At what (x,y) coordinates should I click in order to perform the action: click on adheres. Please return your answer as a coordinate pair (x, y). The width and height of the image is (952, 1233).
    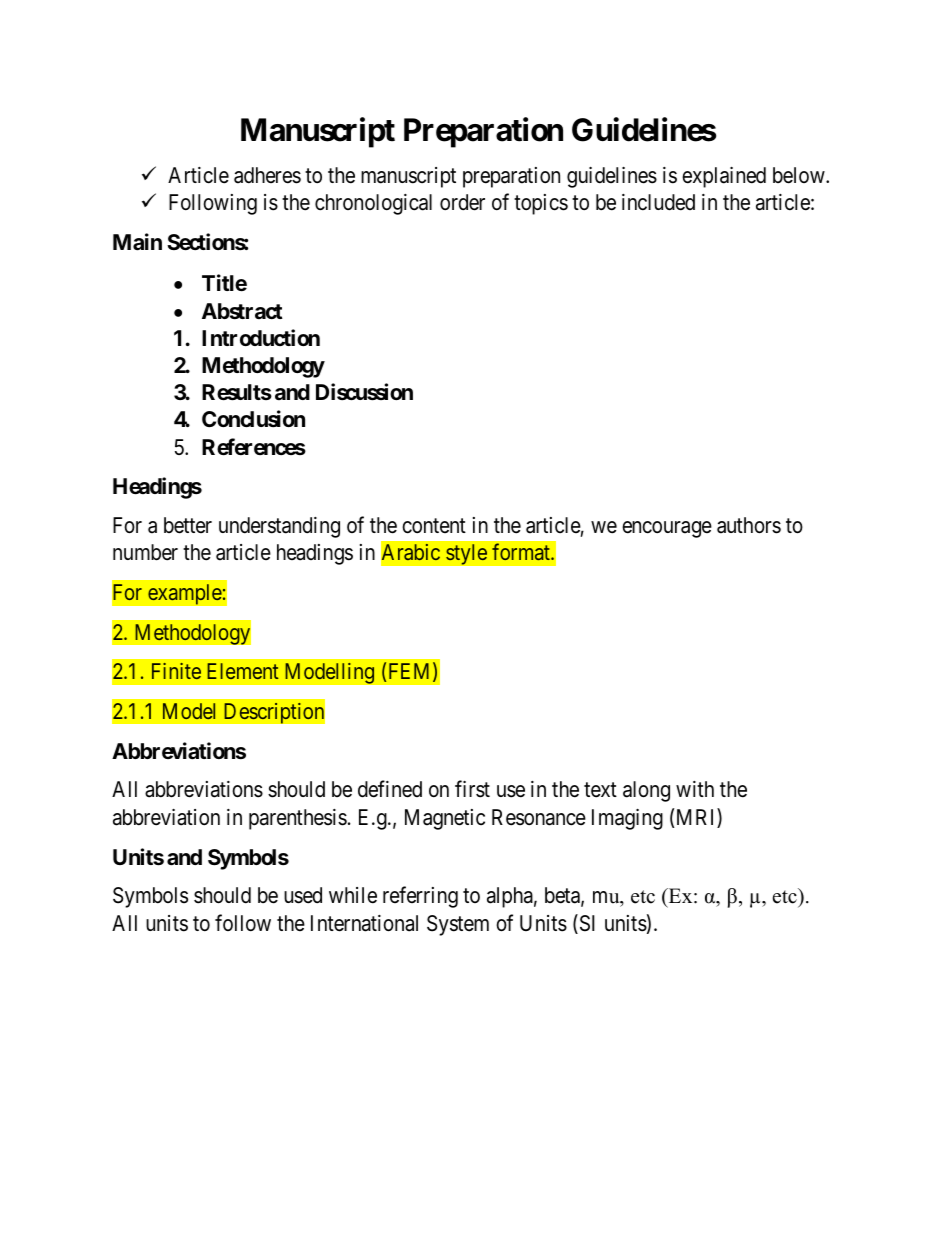
    Looking at the image, I should click on (267, 175).
